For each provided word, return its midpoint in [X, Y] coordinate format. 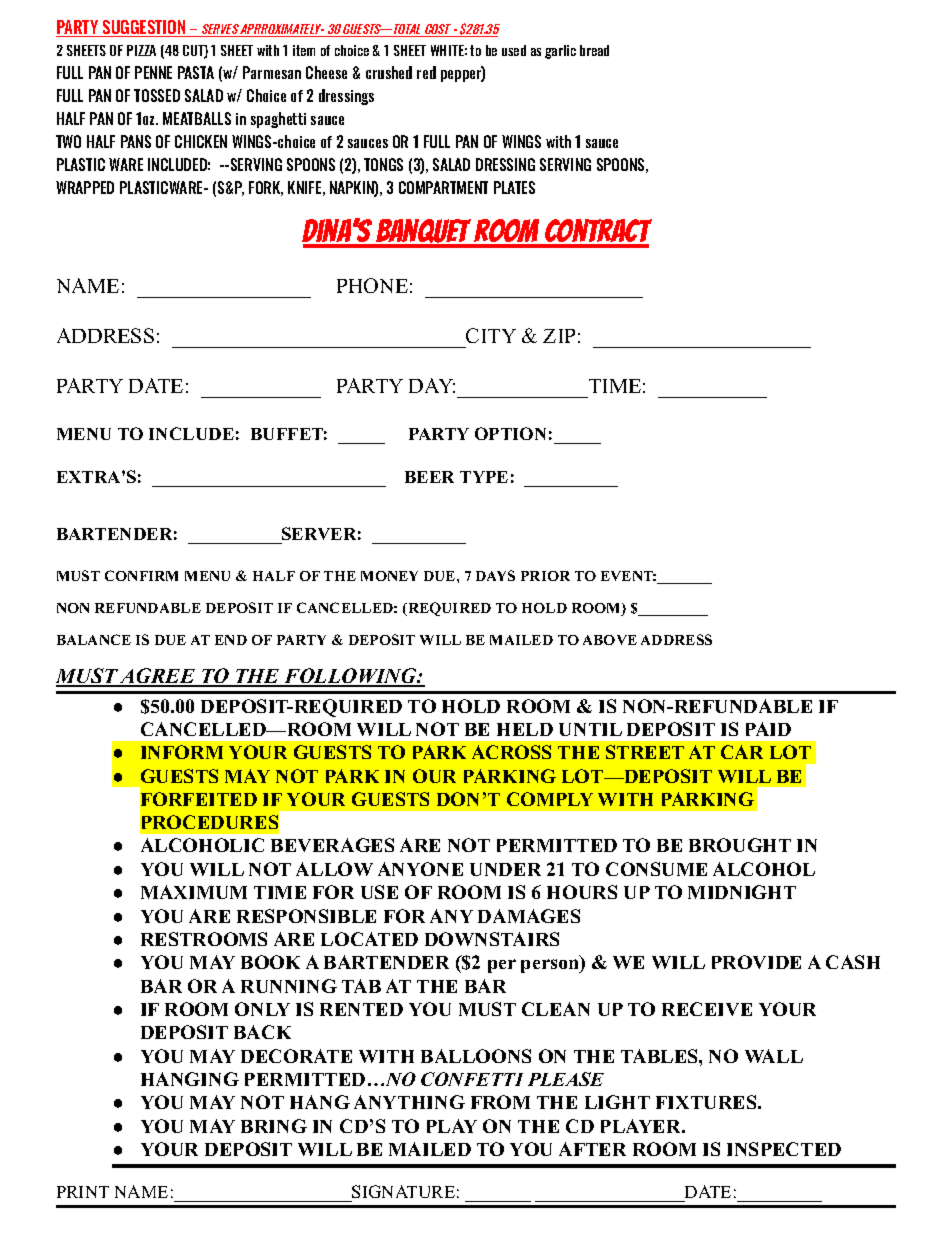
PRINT [83, 1192]
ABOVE [610, 640]
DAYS [495, 575]
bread [594, 50]
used [514, 50]
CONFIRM [141, 575]
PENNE [153, 72]
